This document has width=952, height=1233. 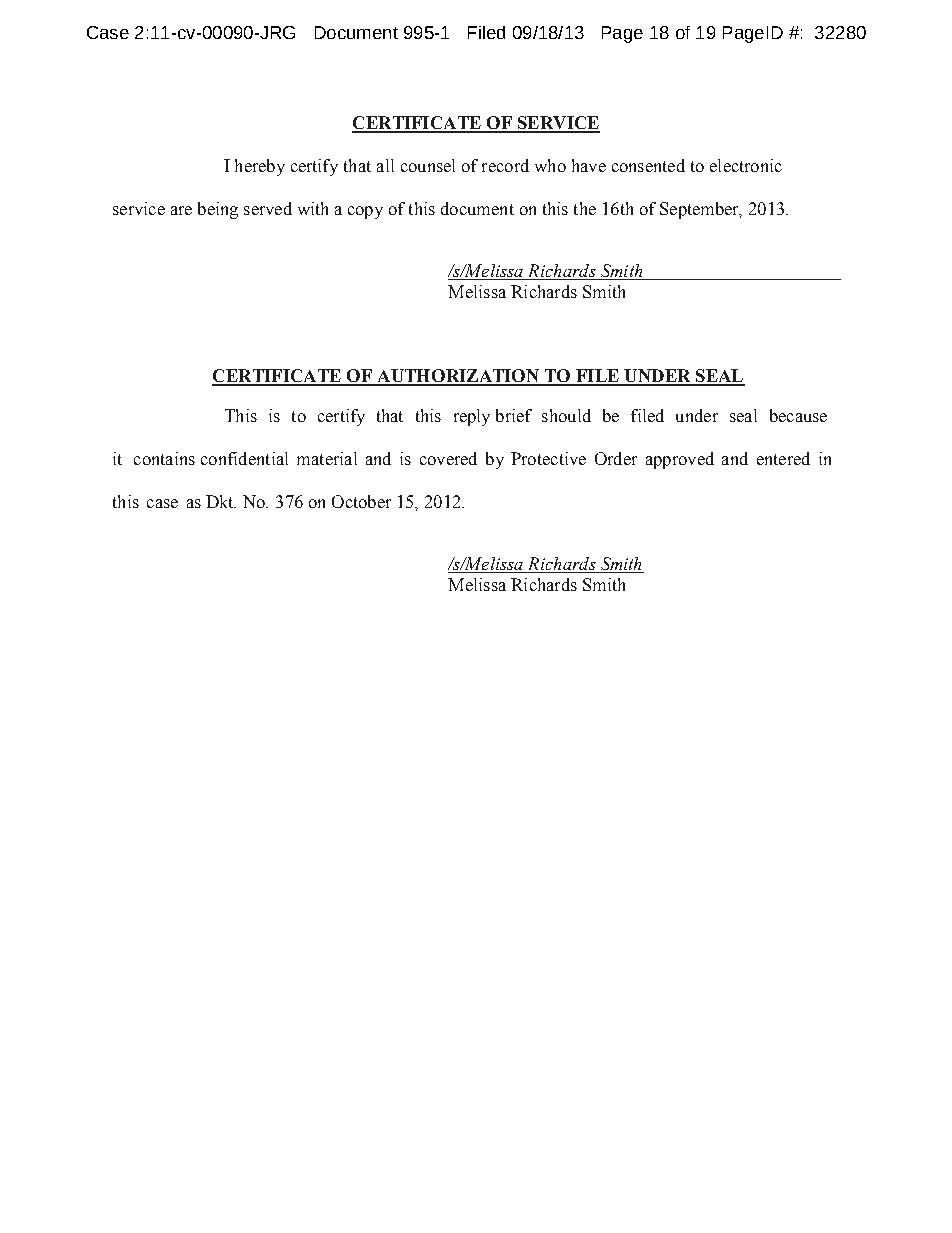 What do you see at coordinates (361, 501) in the document?
I see `October` at bounding box center [361, 501].
